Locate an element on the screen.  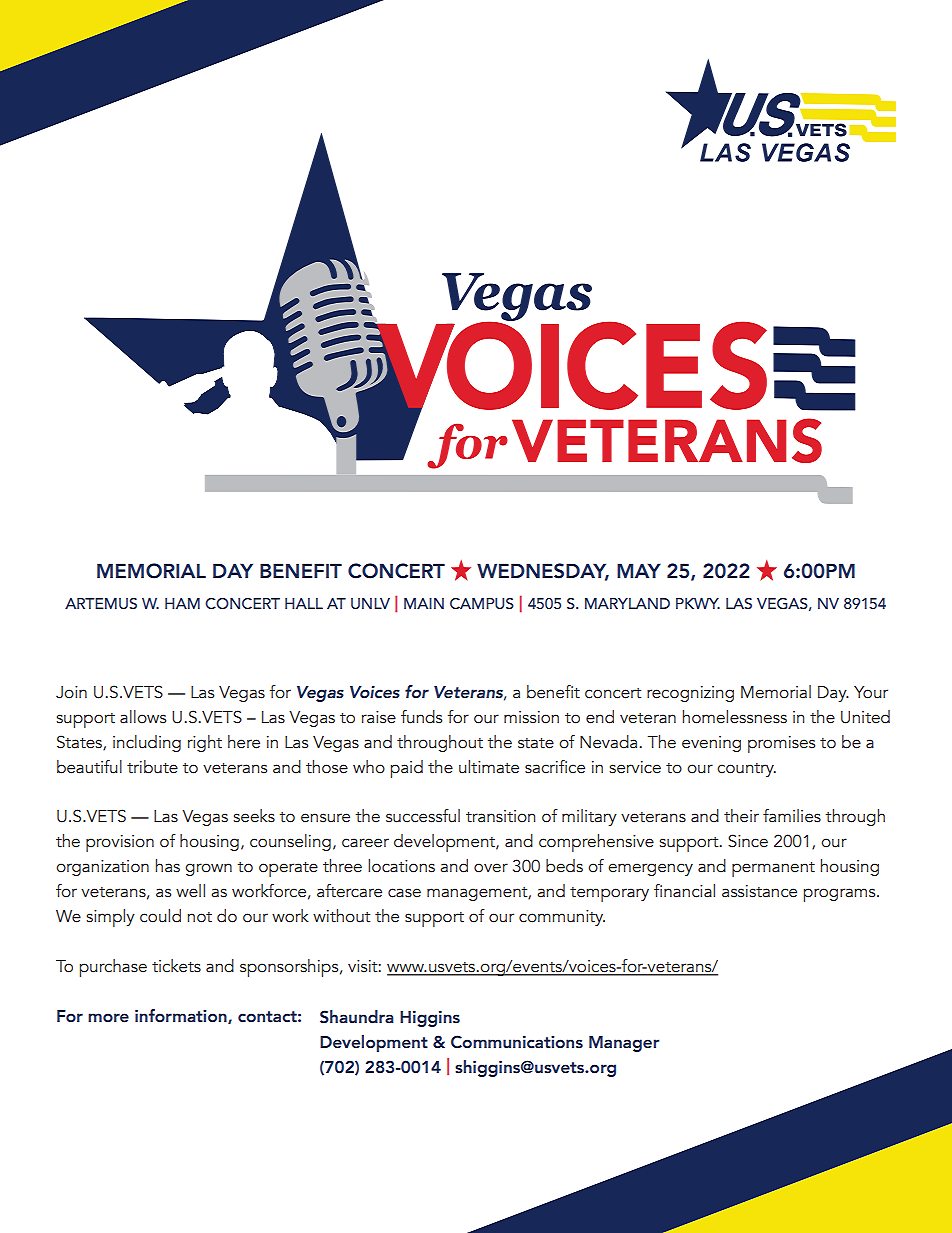
families is located at coordinates (792, 816).
